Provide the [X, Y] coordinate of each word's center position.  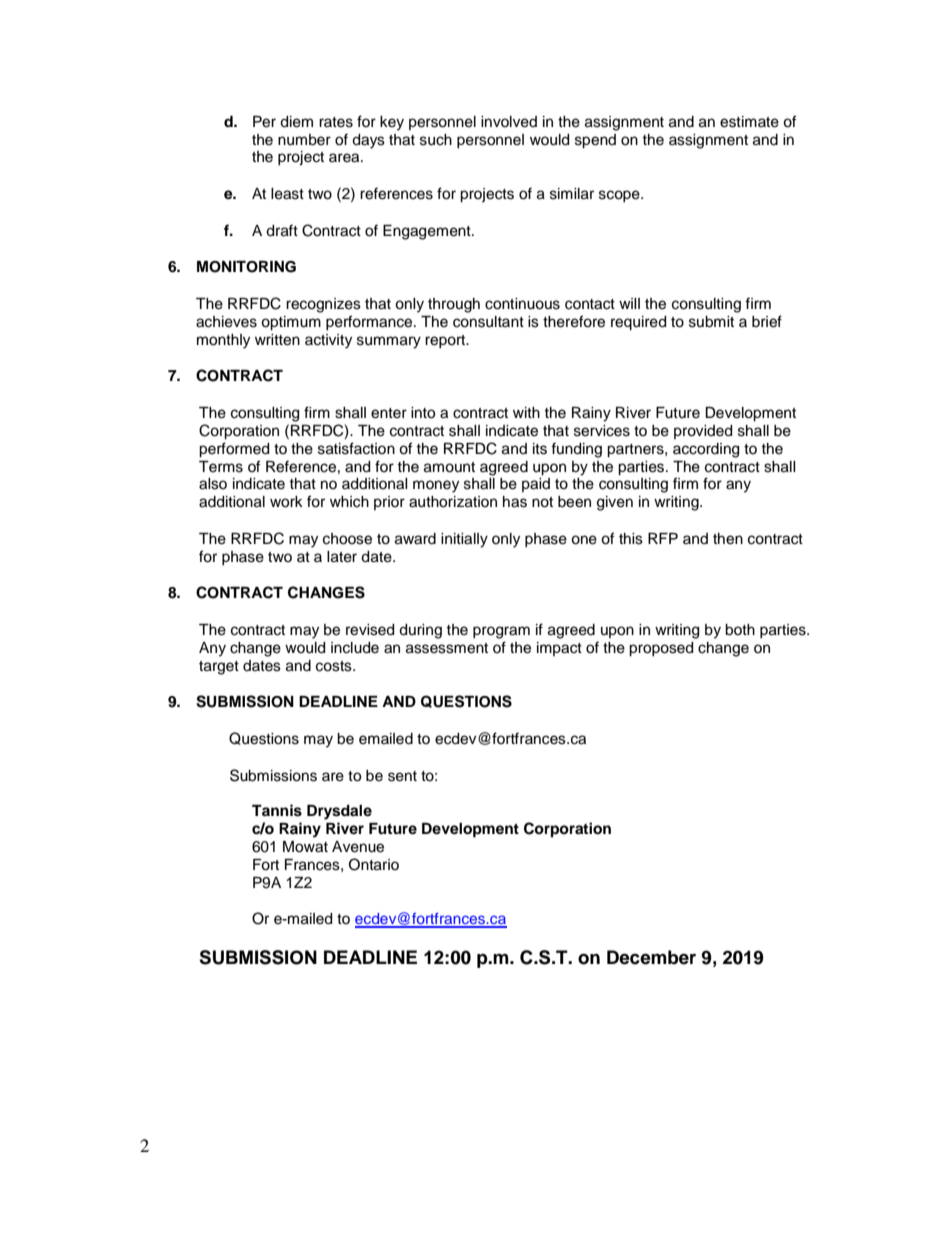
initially [464, 540]
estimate [749, 122]
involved [509, 122]
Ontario [374, 864]
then [728, 539]
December [651, 957]
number [304, 140]
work [286, 502]
